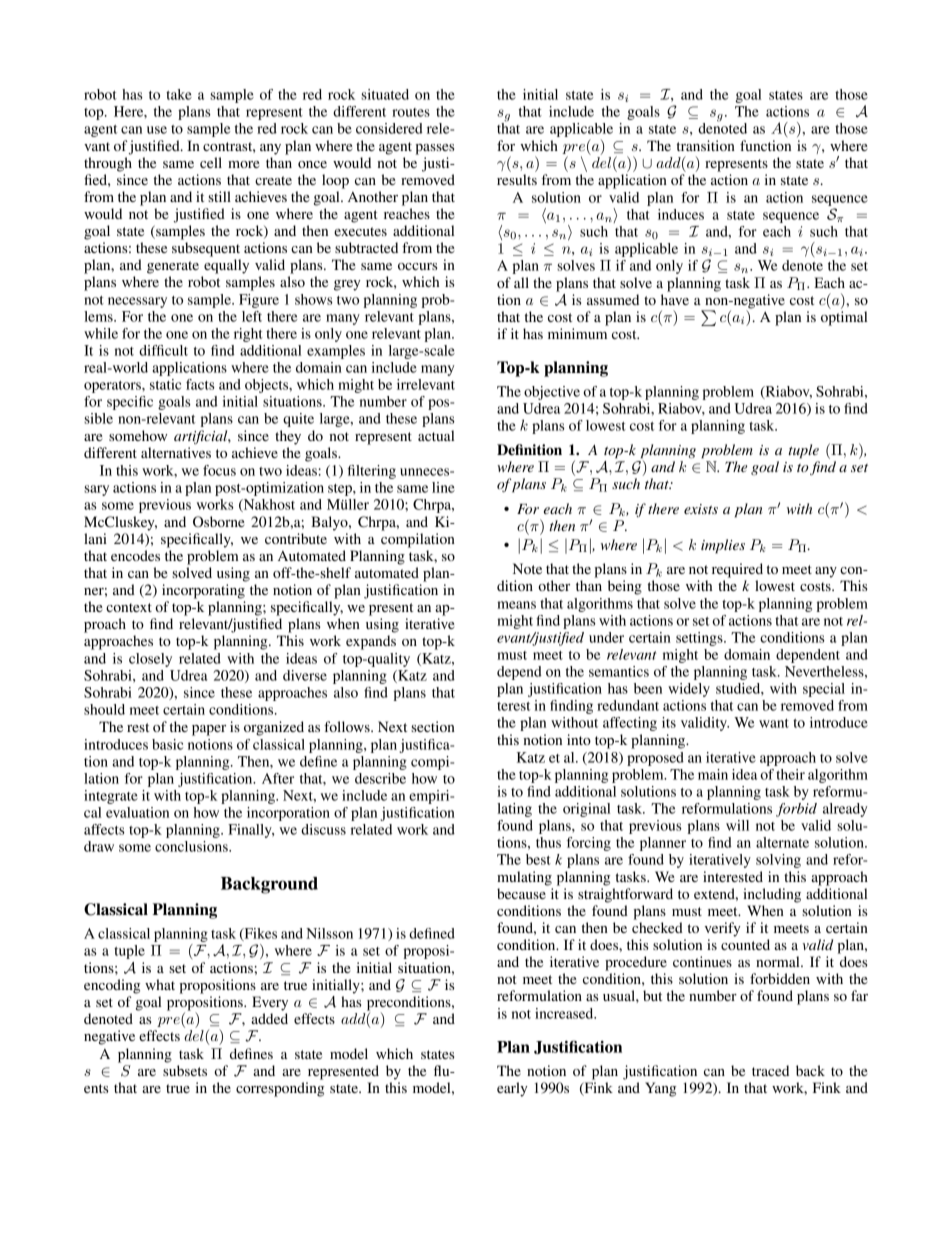 Image resolution: width=952 pixels, height=1233 pixels. What do you see at coordinates (844, 318) in the image?
I see `optimal` at bounding box center [844, 318].
